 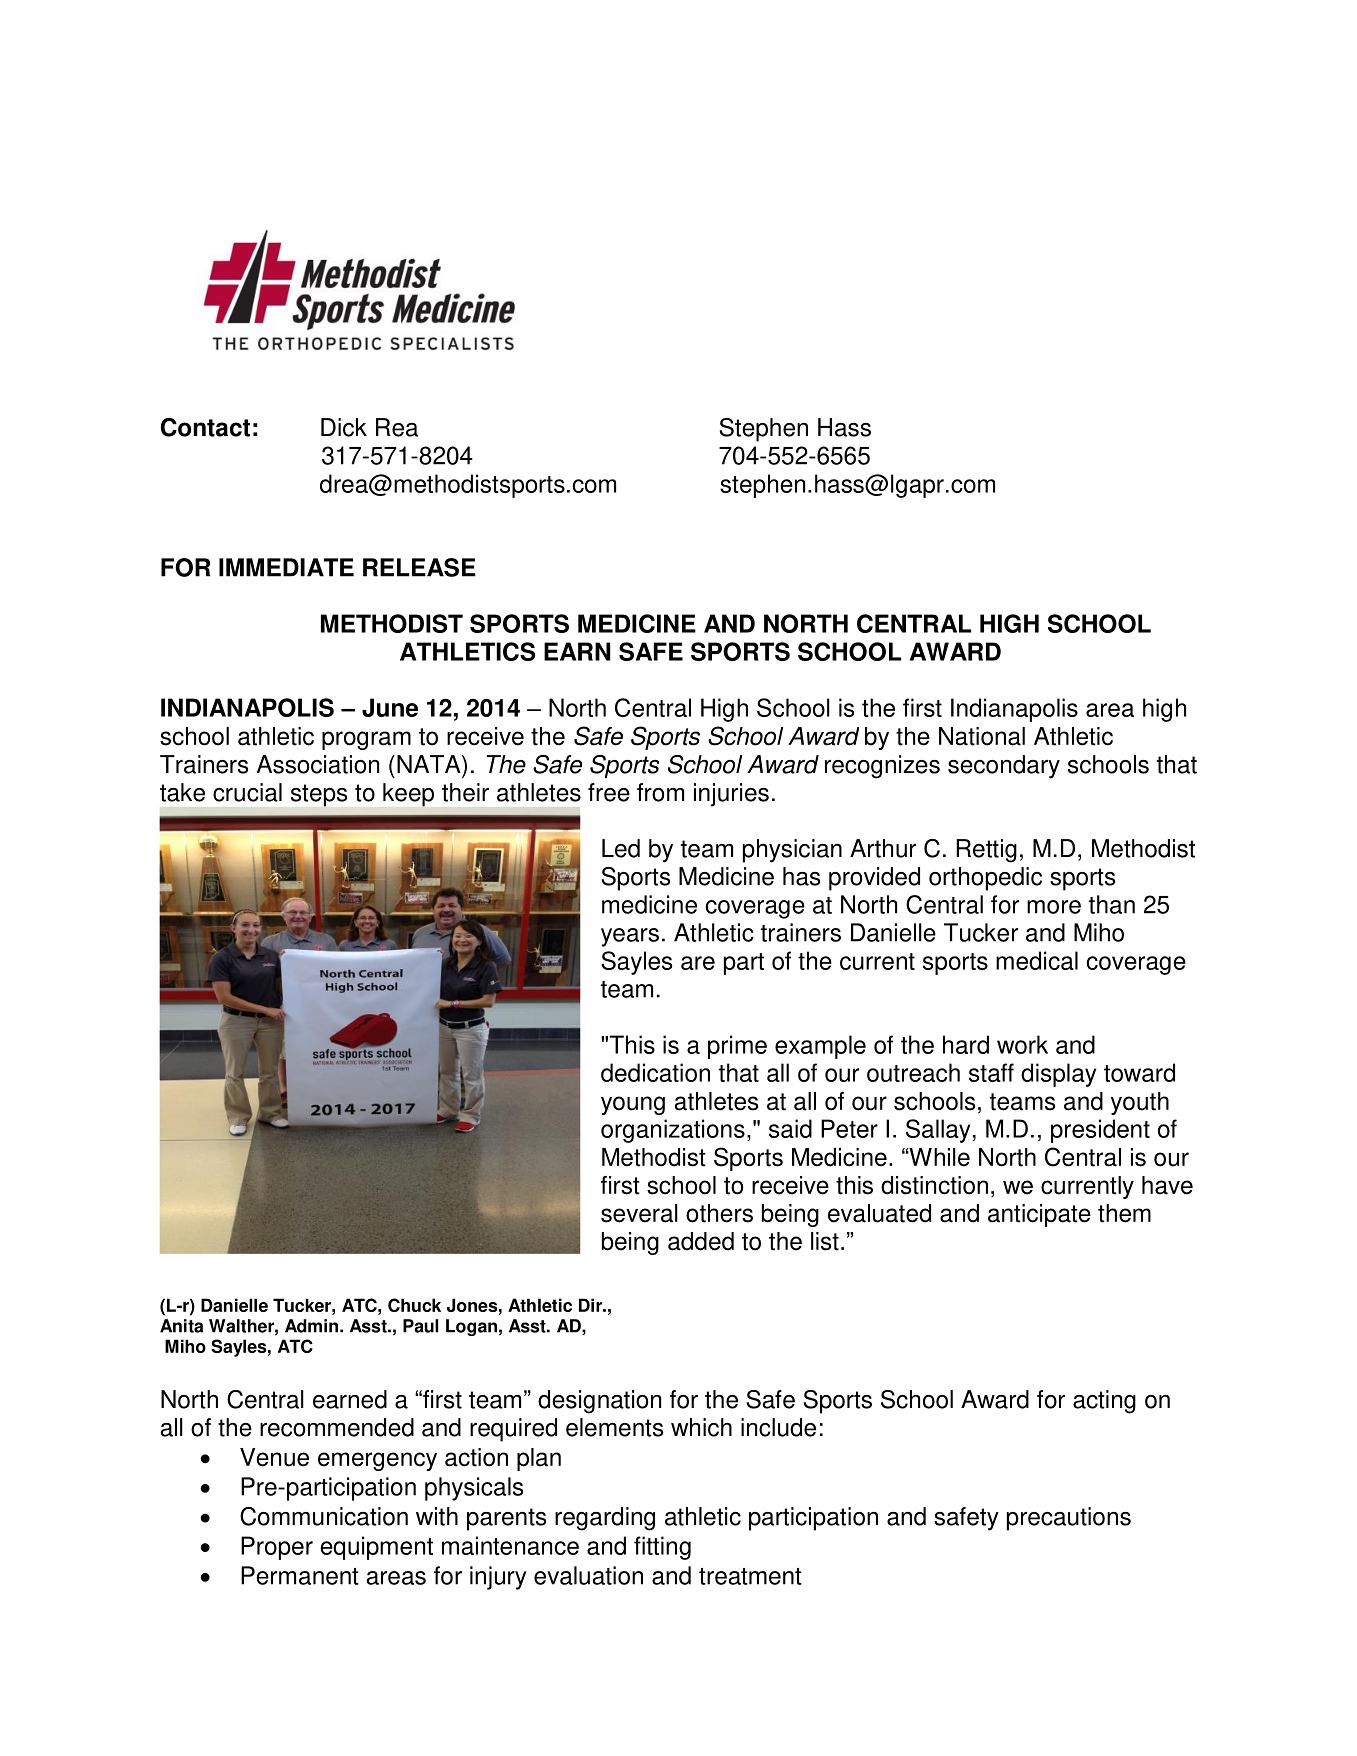 I want to click on Contact, so click(x=205, y=427).
